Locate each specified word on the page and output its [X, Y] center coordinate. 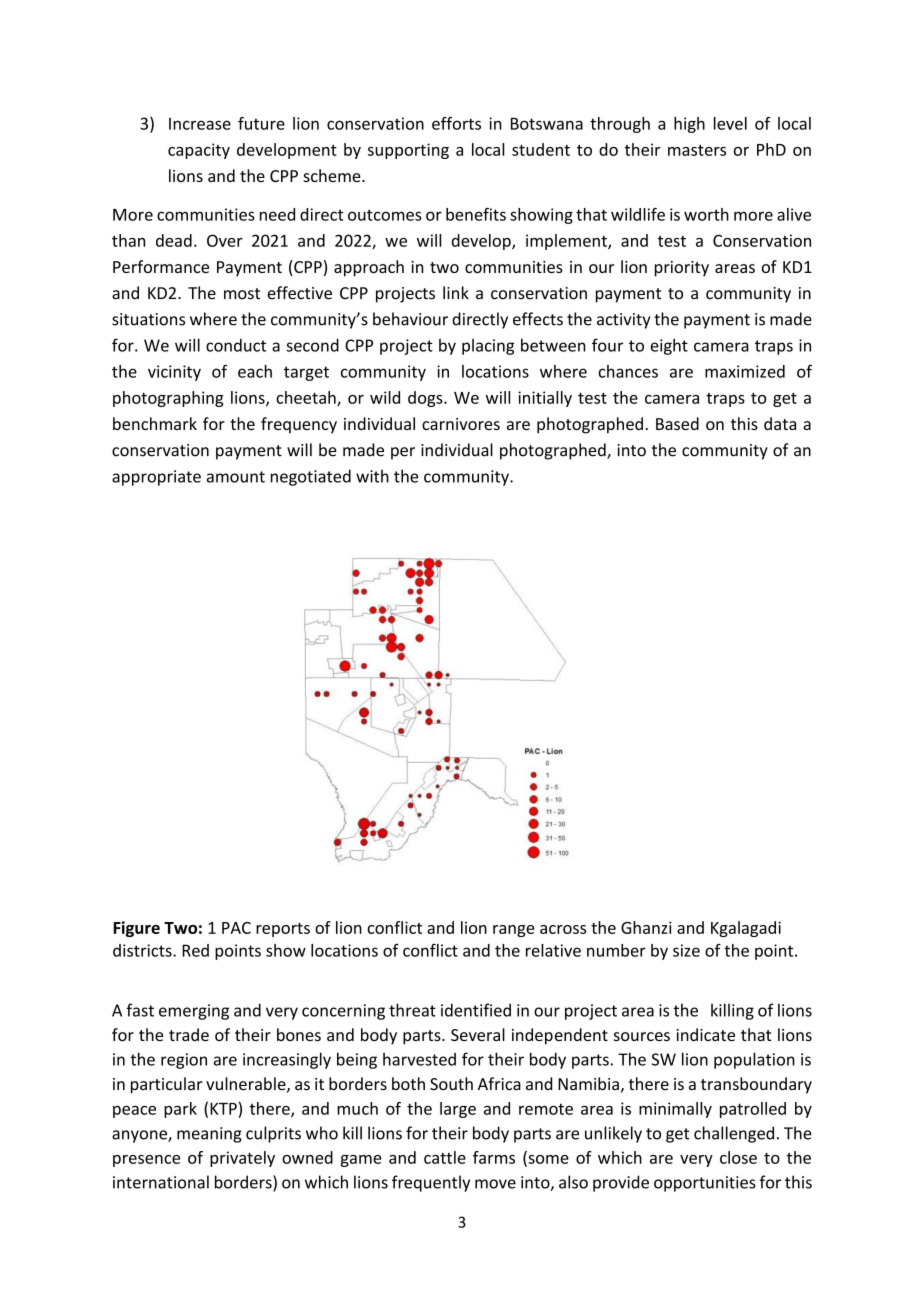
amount [236, 477]
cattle [445, 1157]
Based [677, 423]
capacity [199, 151]
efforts [456, 123]
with [372, 476]
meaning [209, 1135]
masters [697, 150]
